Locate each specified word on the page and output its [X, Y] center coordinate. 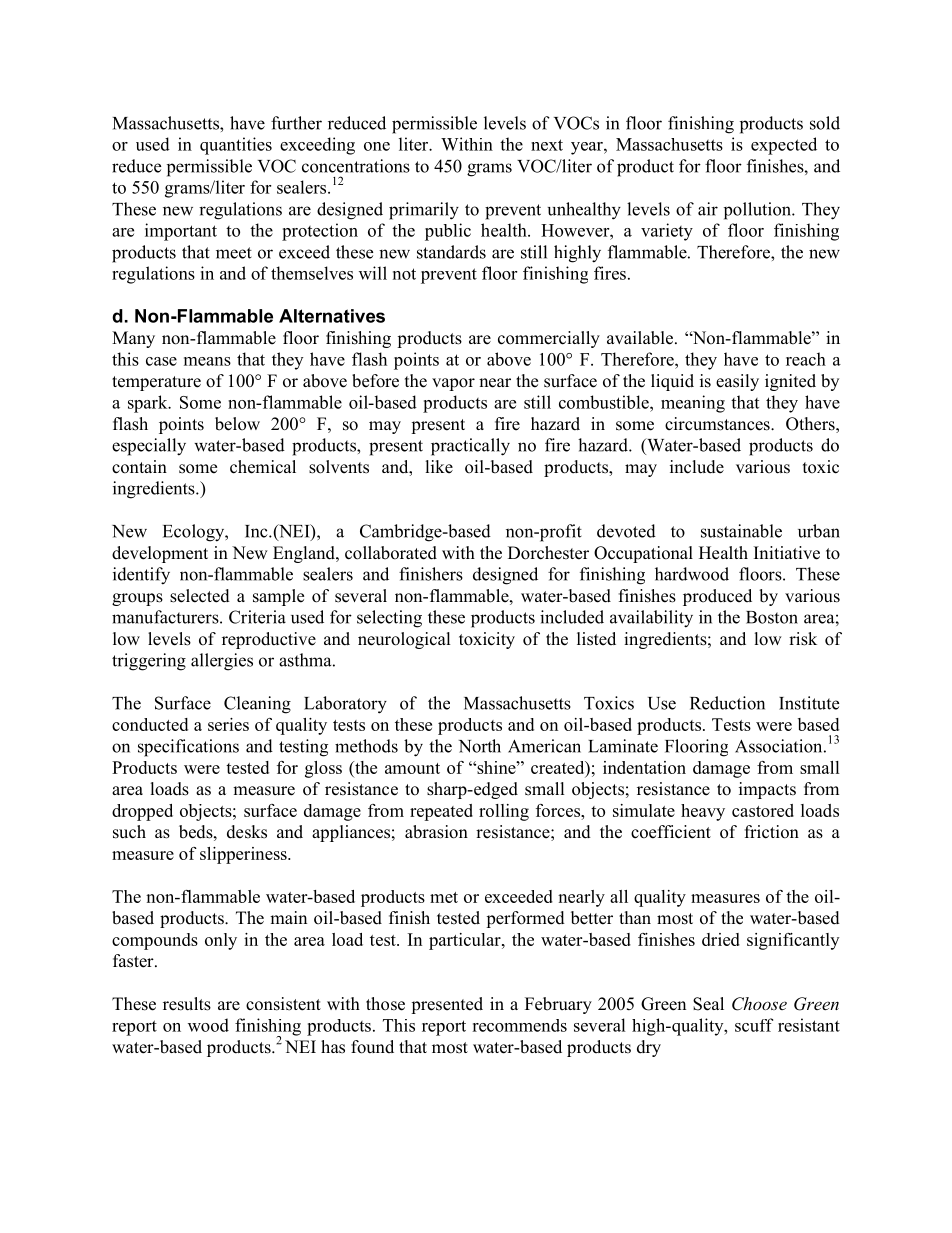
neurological [404, 640]
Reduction [727, 703]
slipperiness [244, 855]
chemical [263, 467]
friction [772, 832]
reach [806, 359]
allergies [222, 662]
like [439, 467]
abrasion [436, 832]
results [187, 1004]
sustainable [741, 531]
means [207, 361]
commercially [549, 339]
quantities [236, 146]
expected [784, 146]
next [547, 145]
